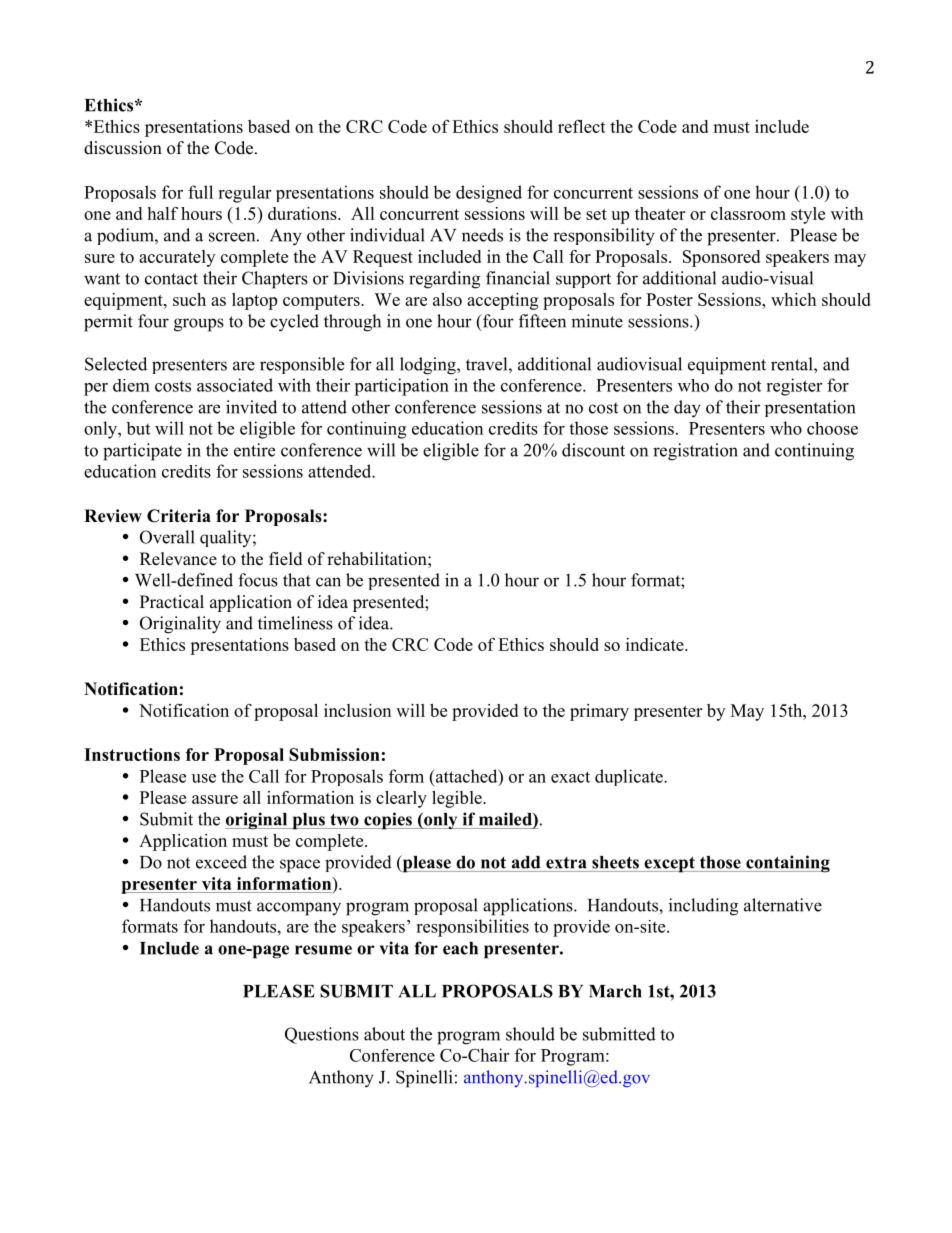  I want to click on inclusion, so click(357, 710).
